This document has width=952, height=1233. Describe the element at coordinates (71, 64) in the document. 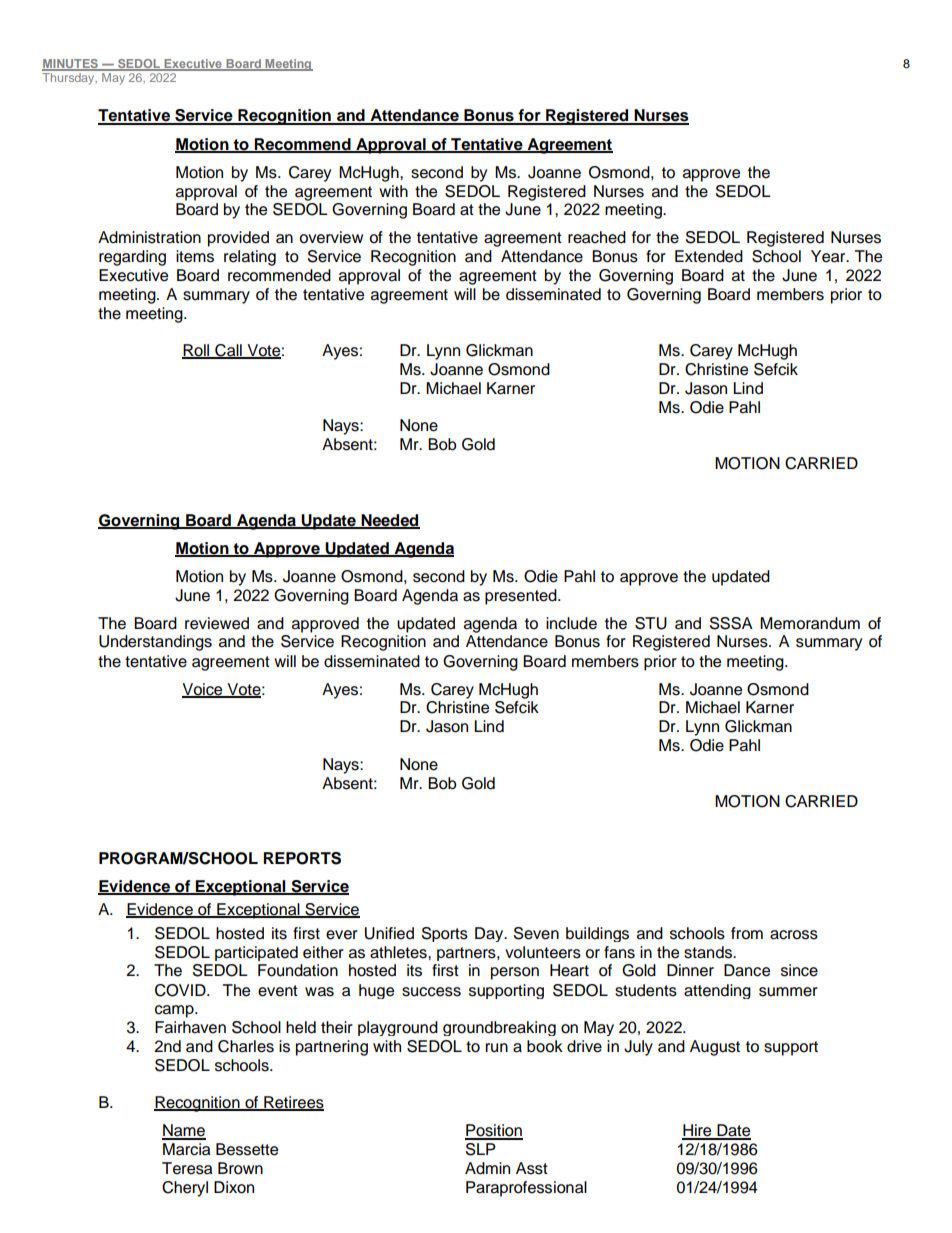

I see `MINUTES` at that location.
